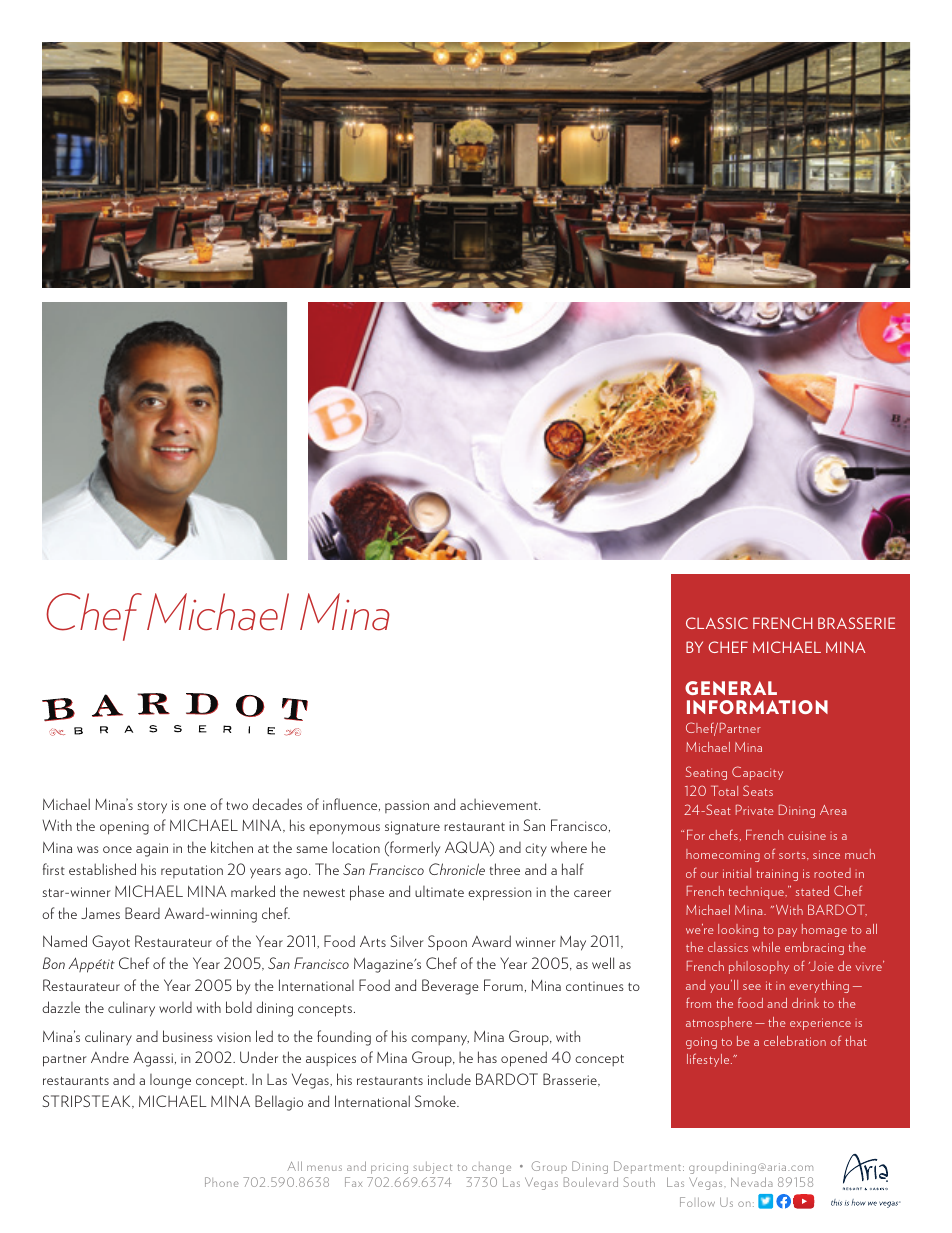 The width and height of the screenshot is (952, 1233). I want to click on training, so click(777, 875).
